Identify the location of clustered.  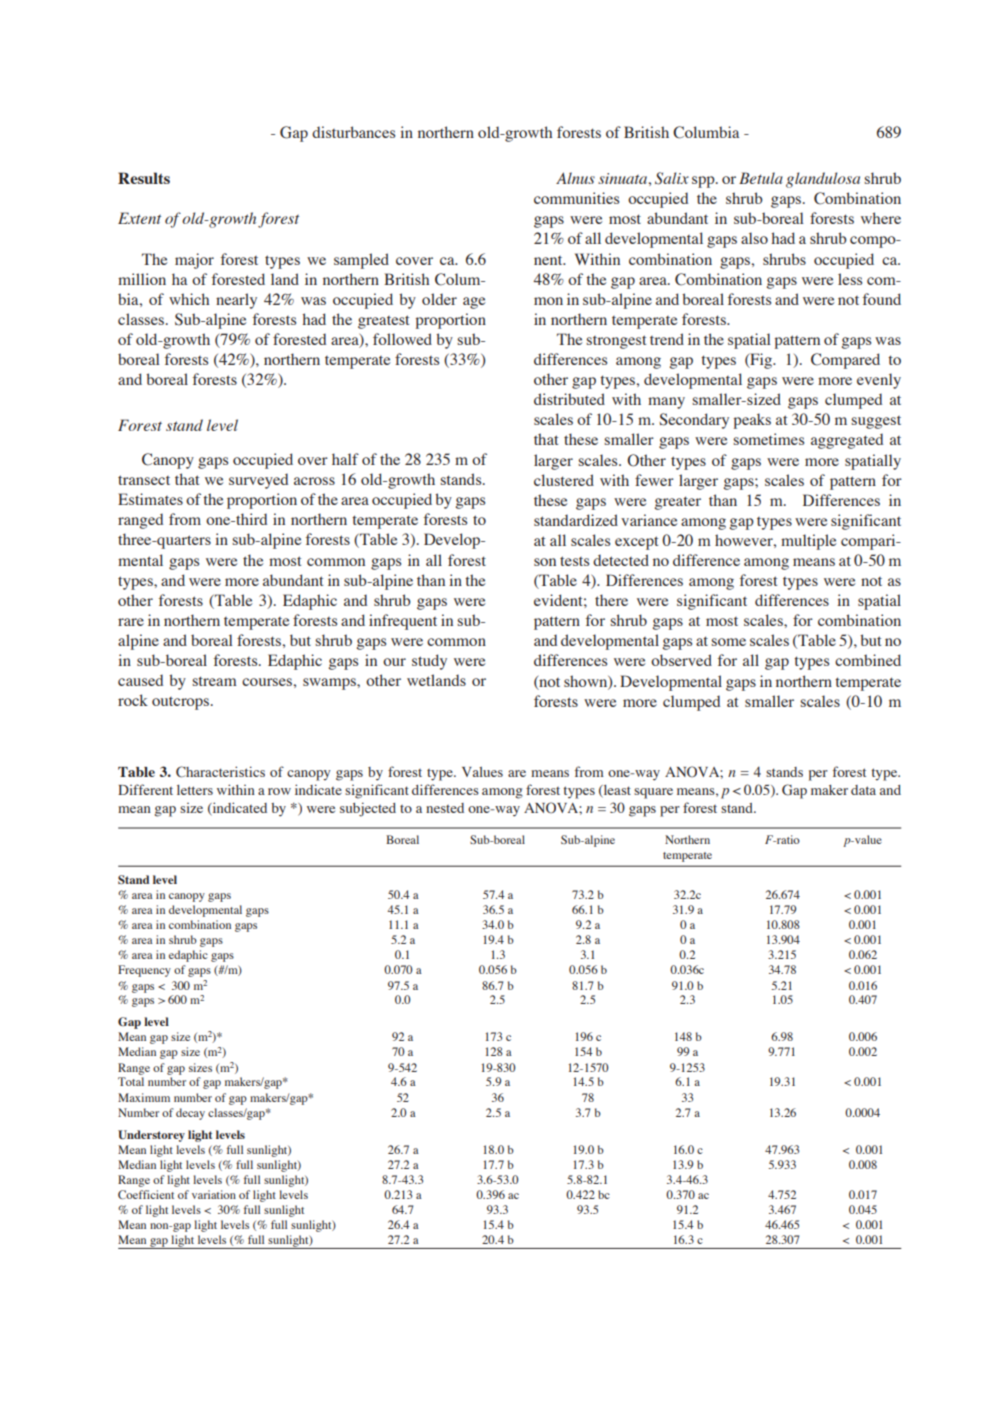
(564, 480).
